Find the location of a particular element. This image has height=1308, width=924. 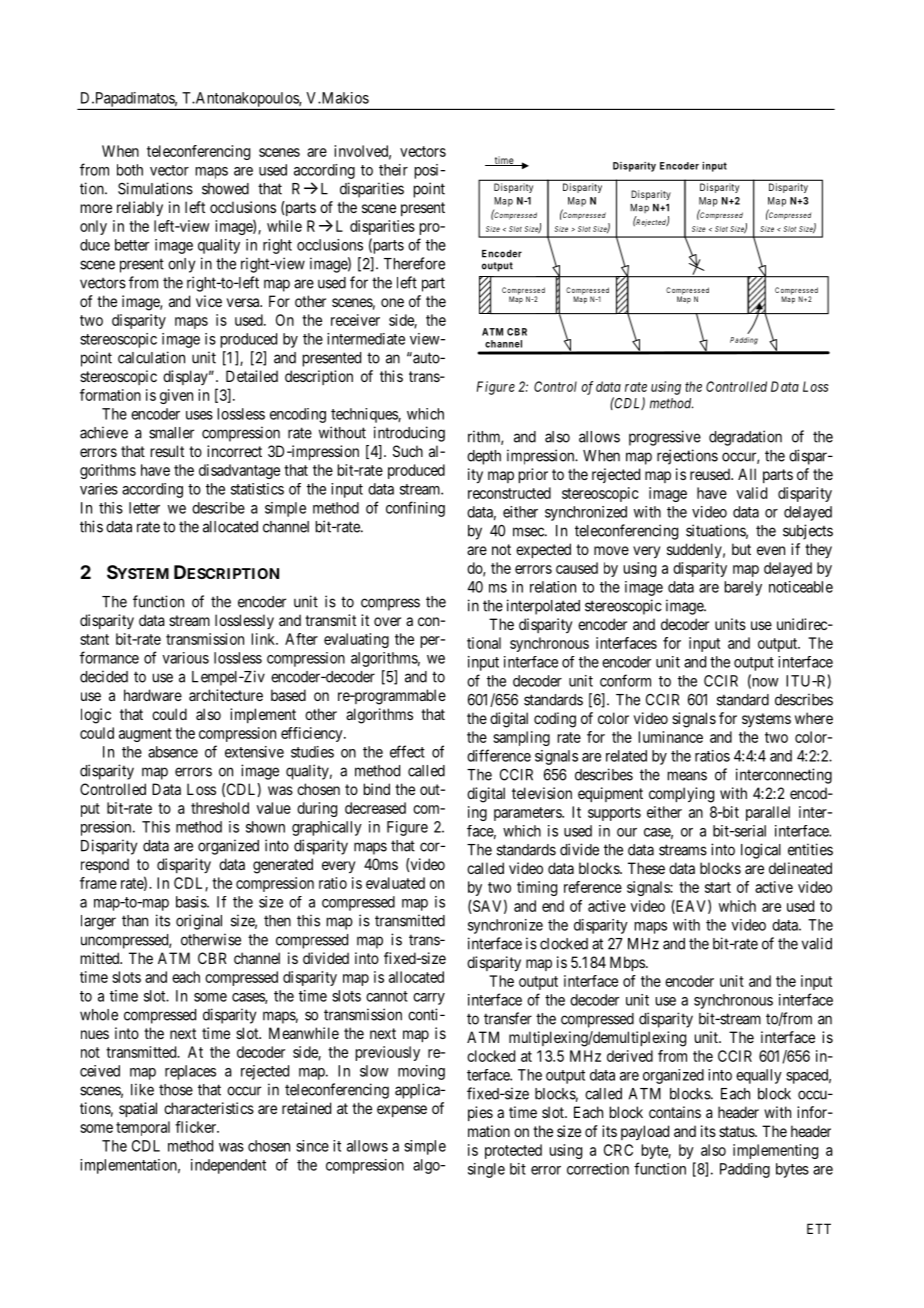

decreased is located at coordinates (375, 808).
